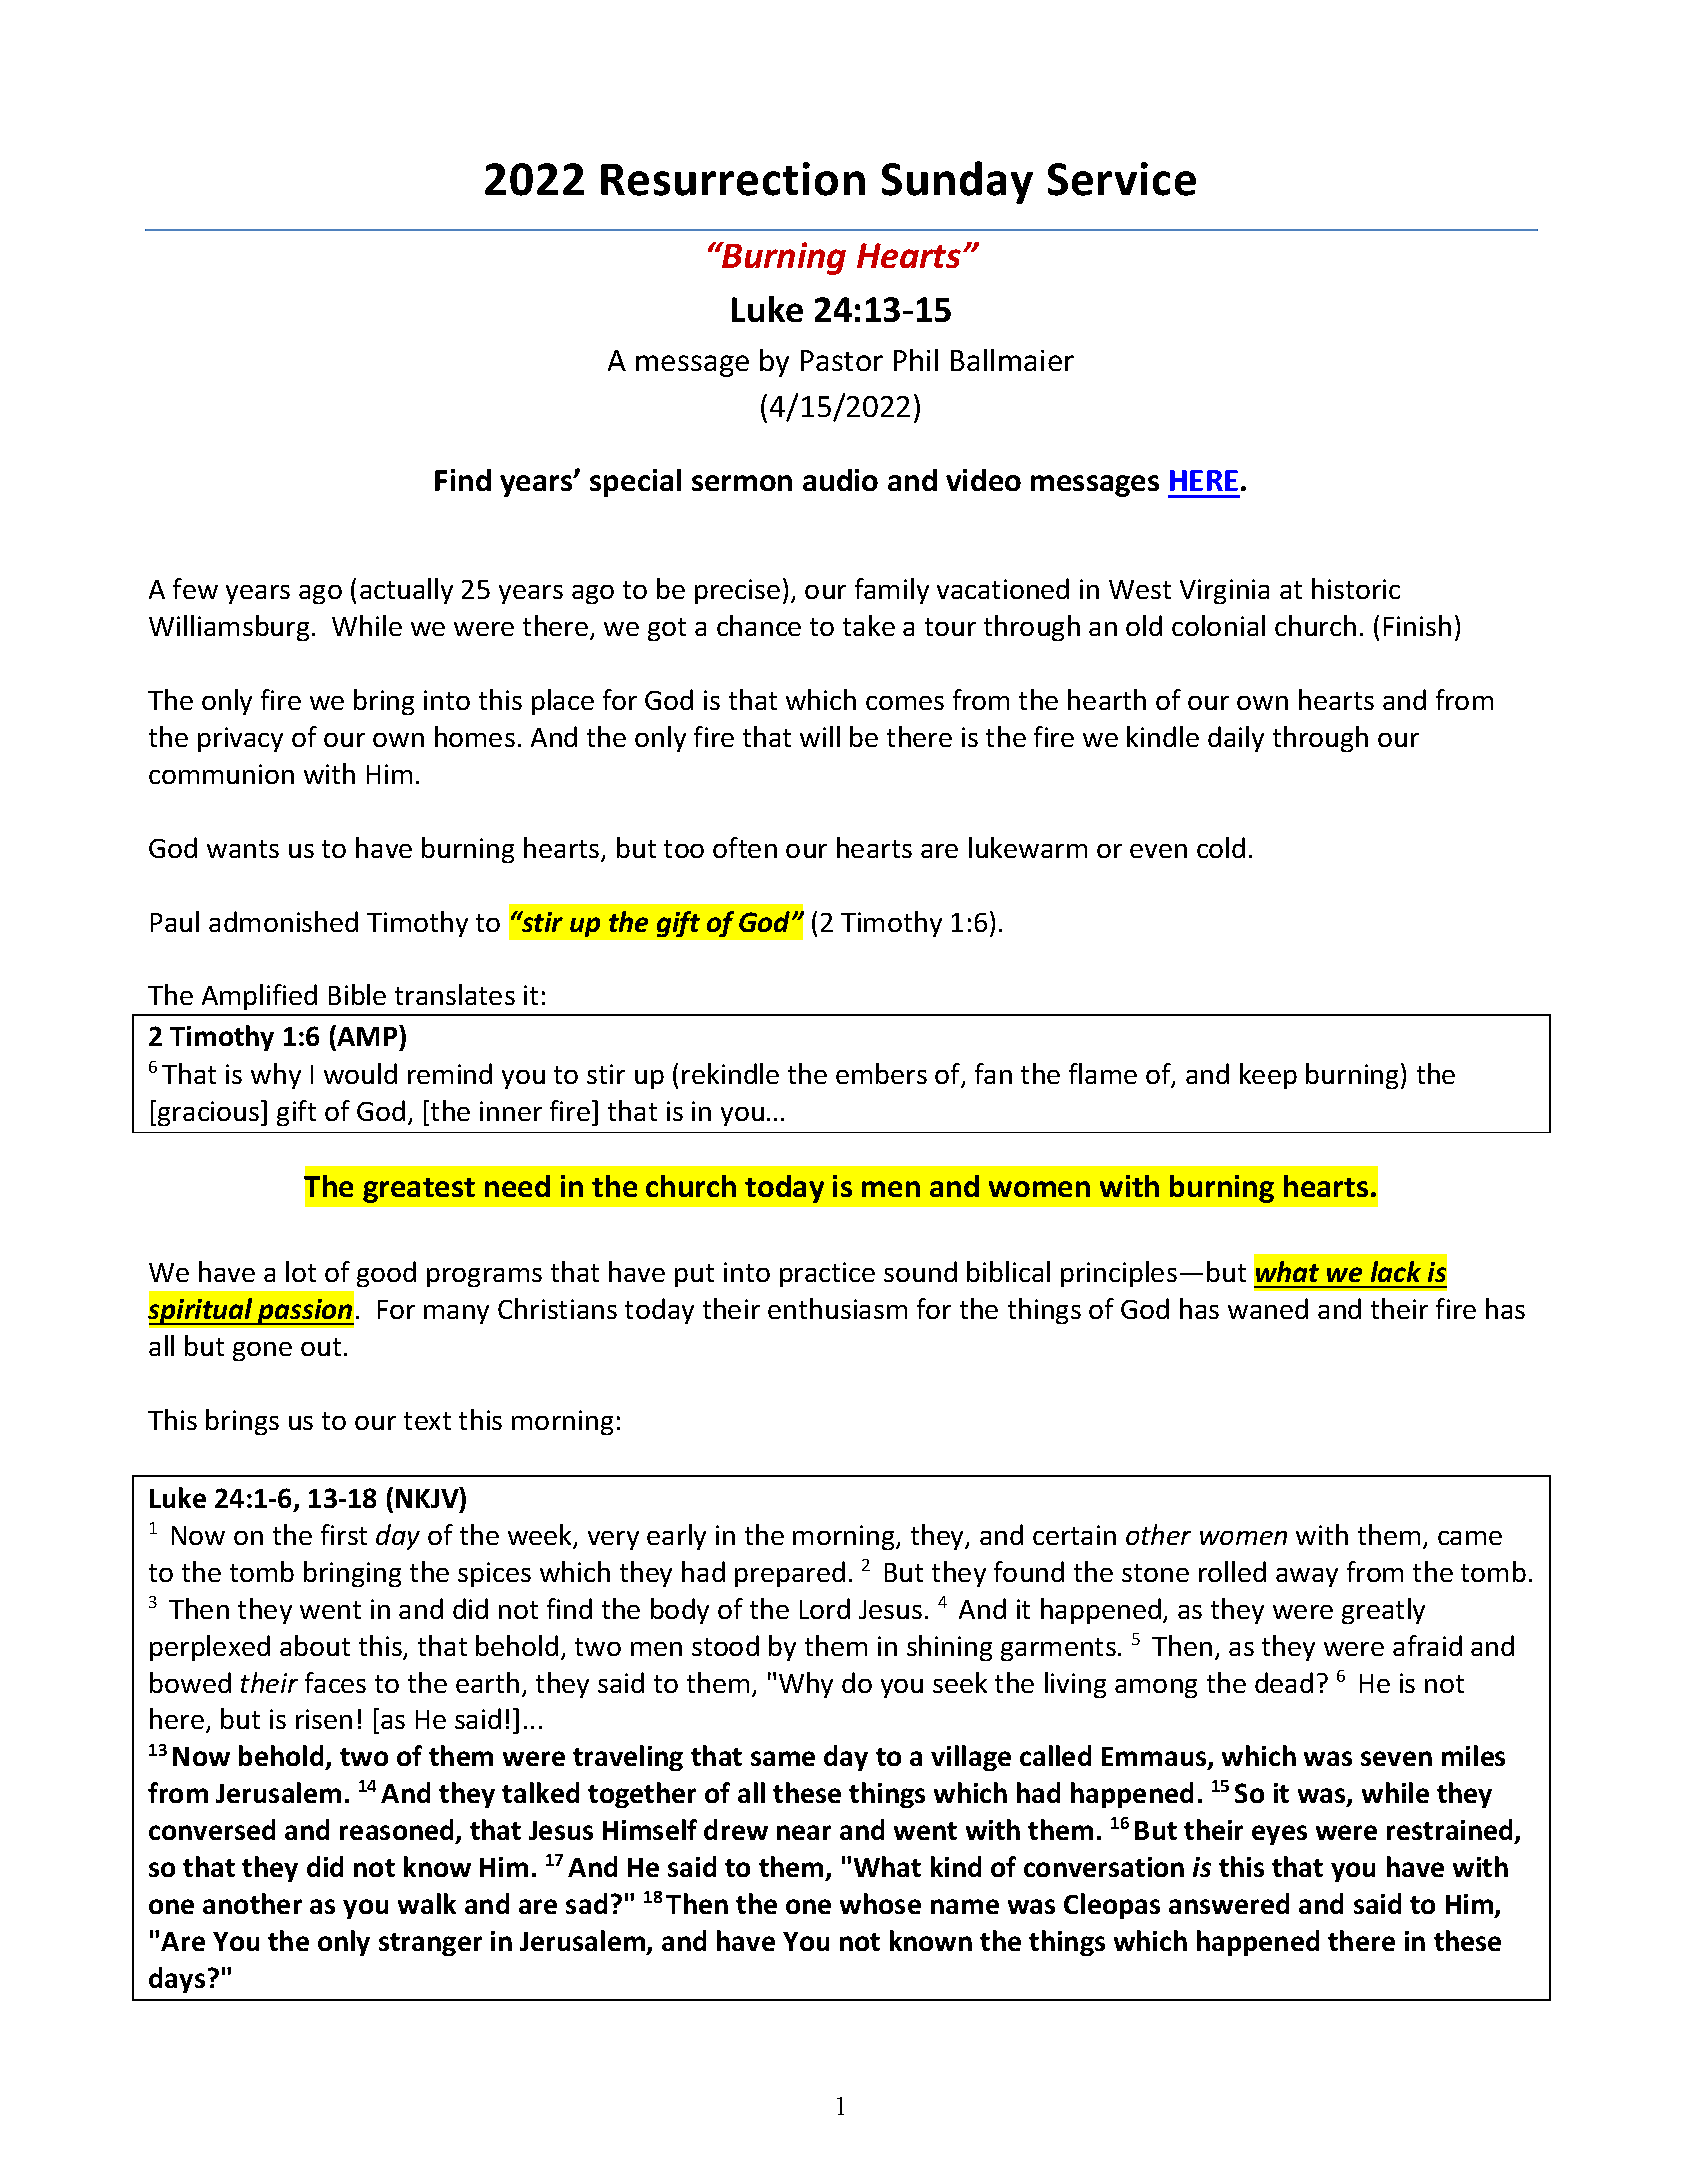 The height and width of the page is (2179, 1683). Describe the element at coordinates (837, 1308) in the page. I see `enthusiasm` at that location.
